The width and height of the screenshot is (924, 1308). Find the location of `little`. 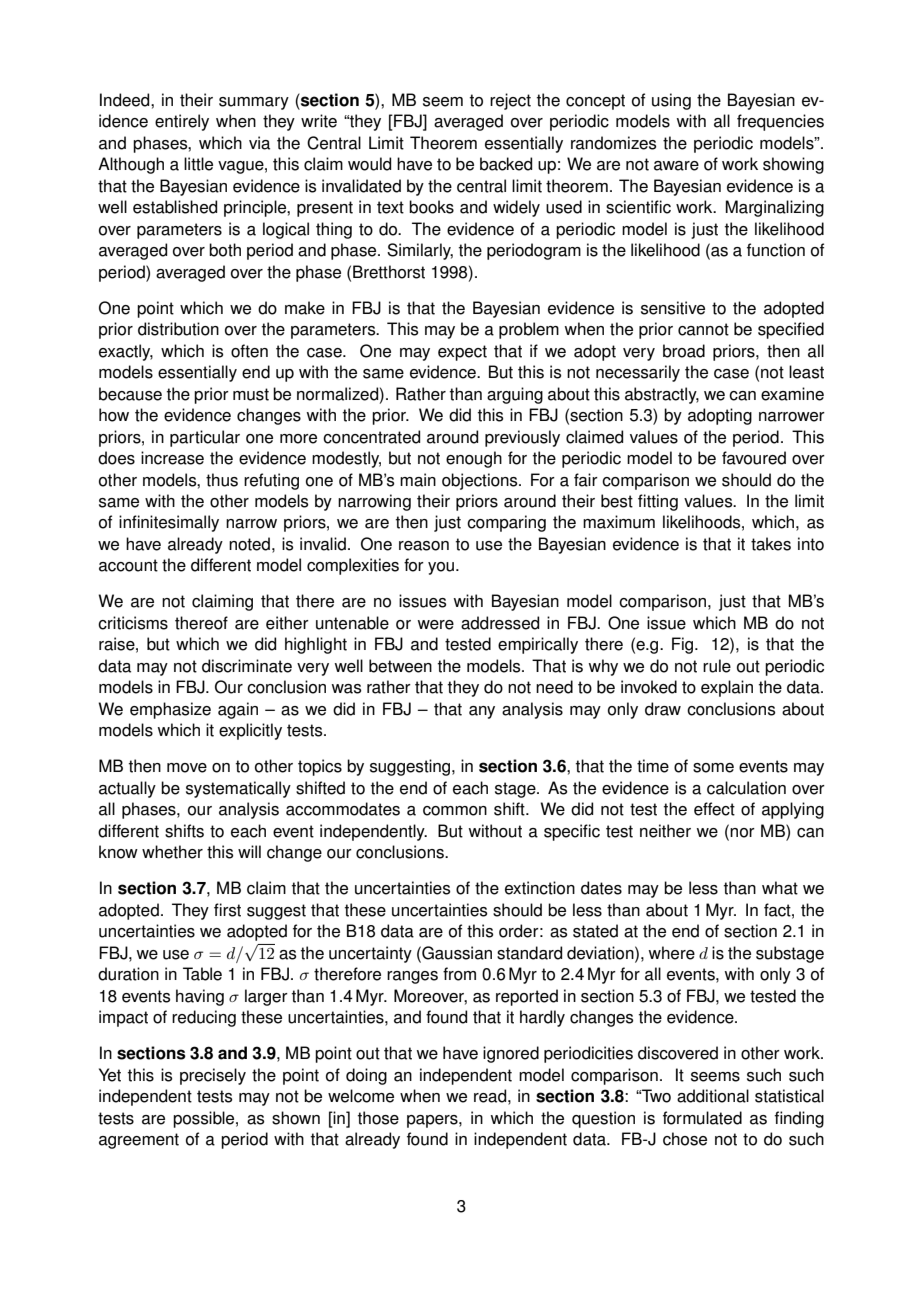

little is located at coordinates (198, 164).
